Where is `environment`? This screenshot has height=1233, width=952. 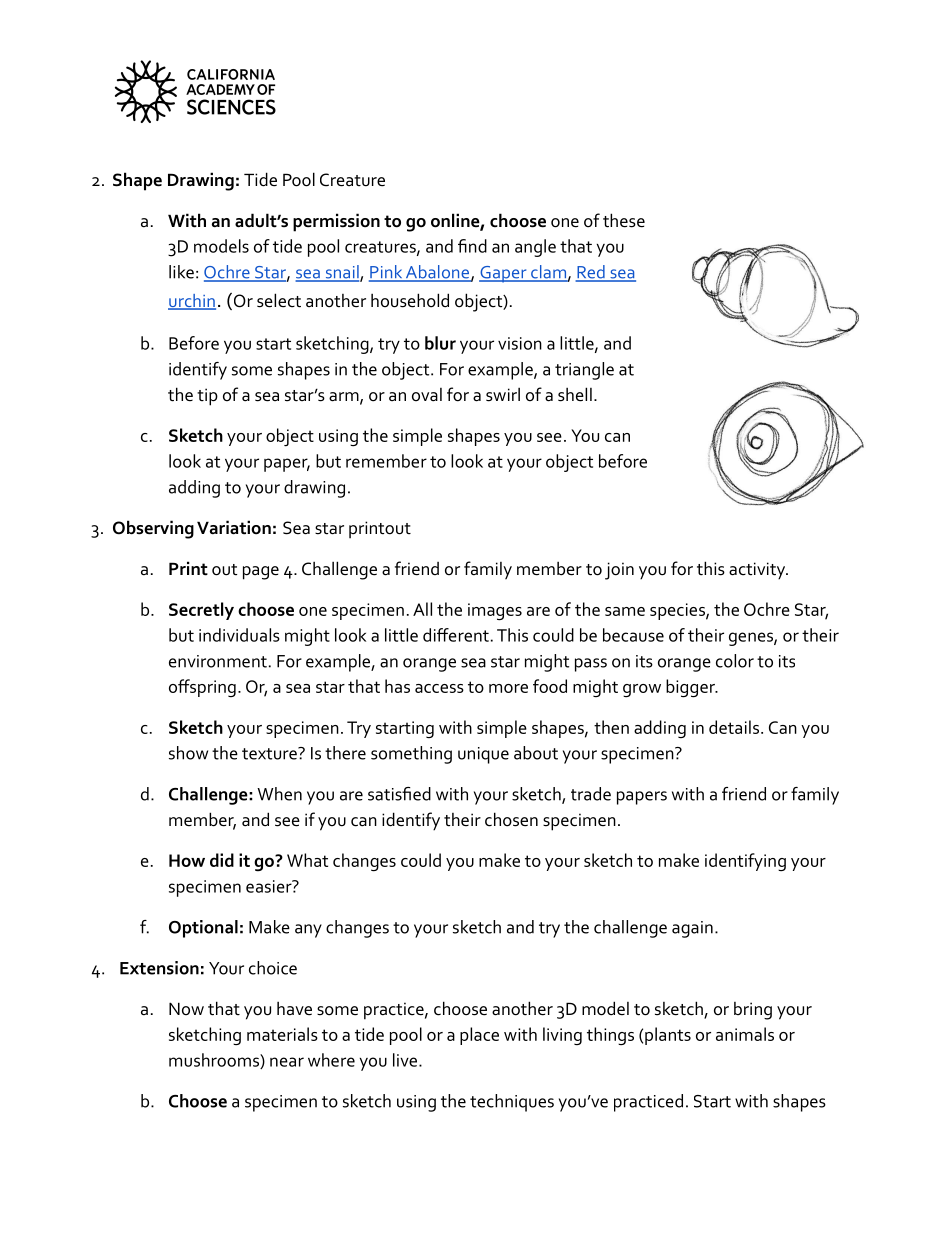
environment is located at coordinates (218, 661).
